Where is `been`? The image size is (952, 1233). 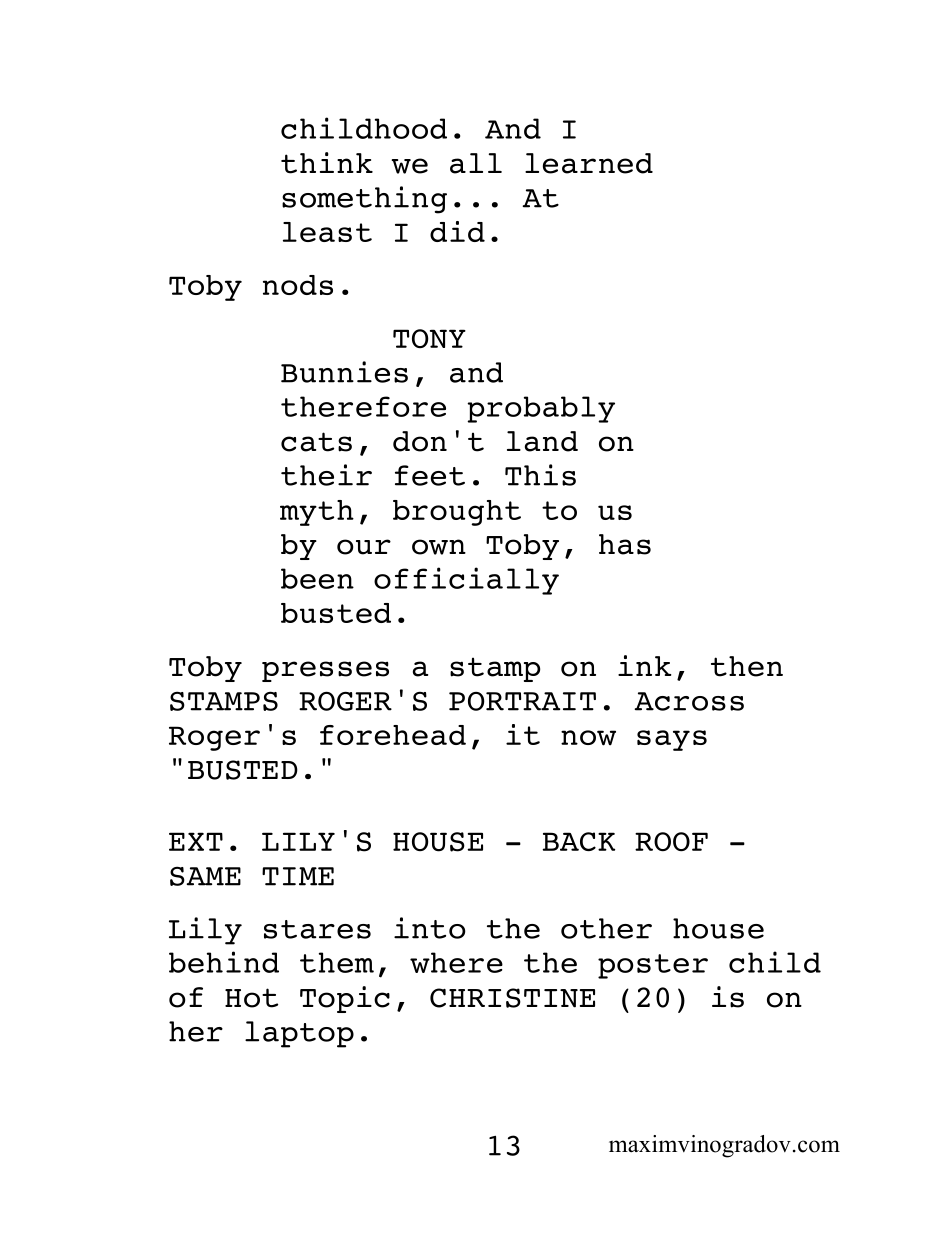 been is located at coordinates (317, 578).
